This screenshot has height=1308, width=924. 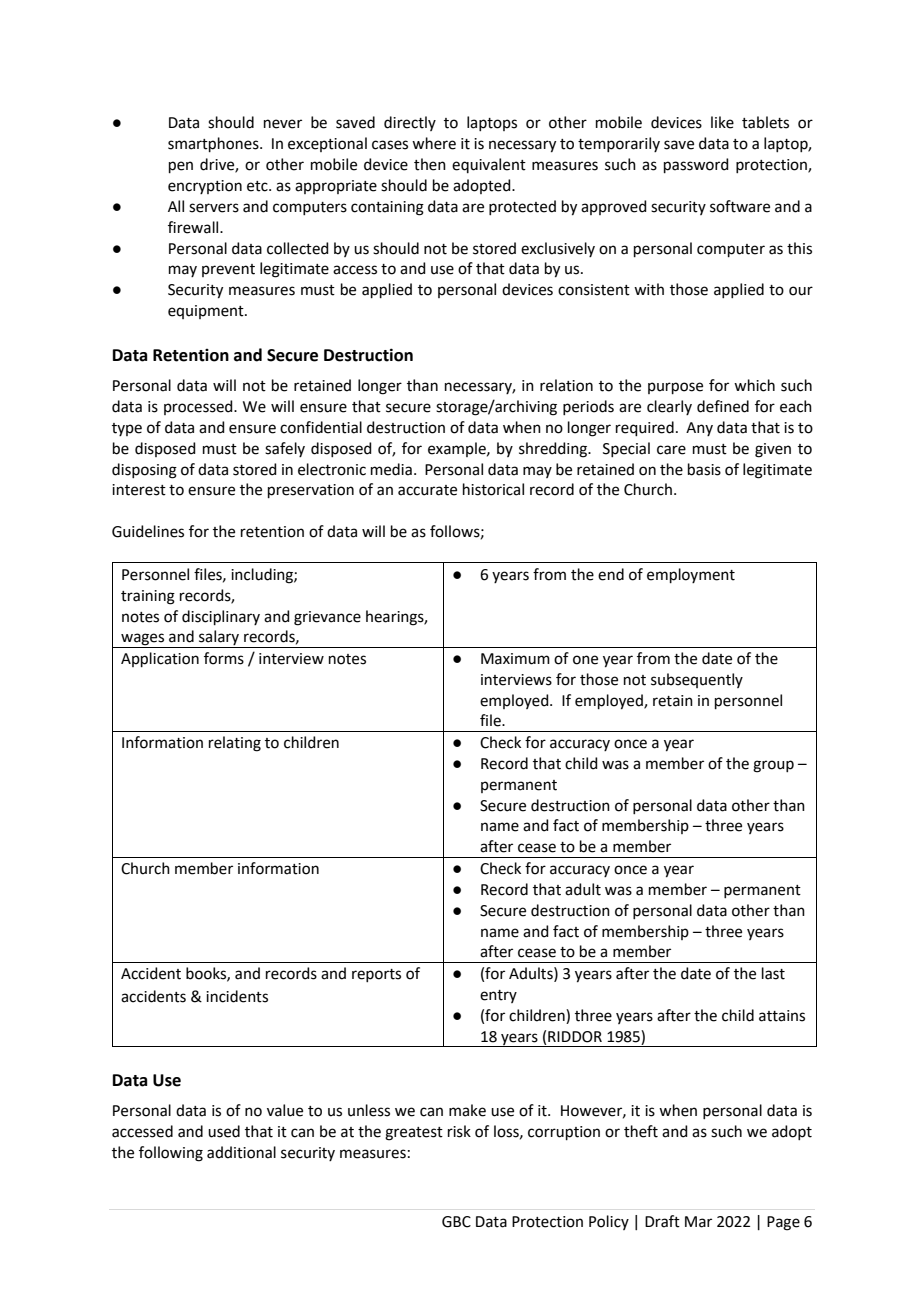 What do you see at coordinates (489, 165) in the screenshot?
I see `equivalent` at bounding box center [489, 165].
